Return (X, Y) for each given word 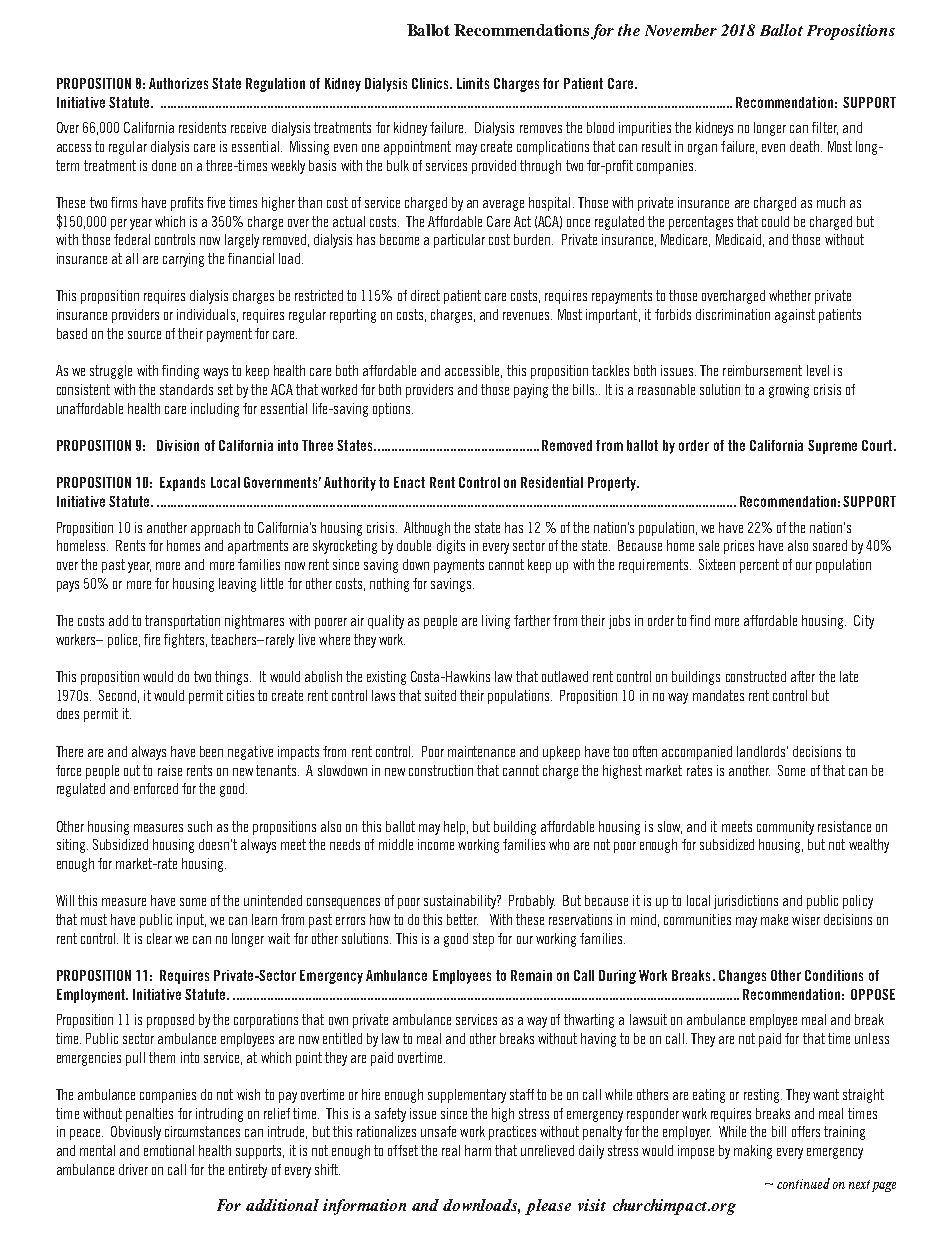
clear (159, 938)
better (462, 919)
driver (133, 1169)
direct (425, 295)
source (144, 335)
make (774, 919)
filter (825, 128)
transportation (182, 622)
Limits (473, 83)
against (795, 316)
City (864, 622)
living (496, 622)
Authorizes (178, 83)
